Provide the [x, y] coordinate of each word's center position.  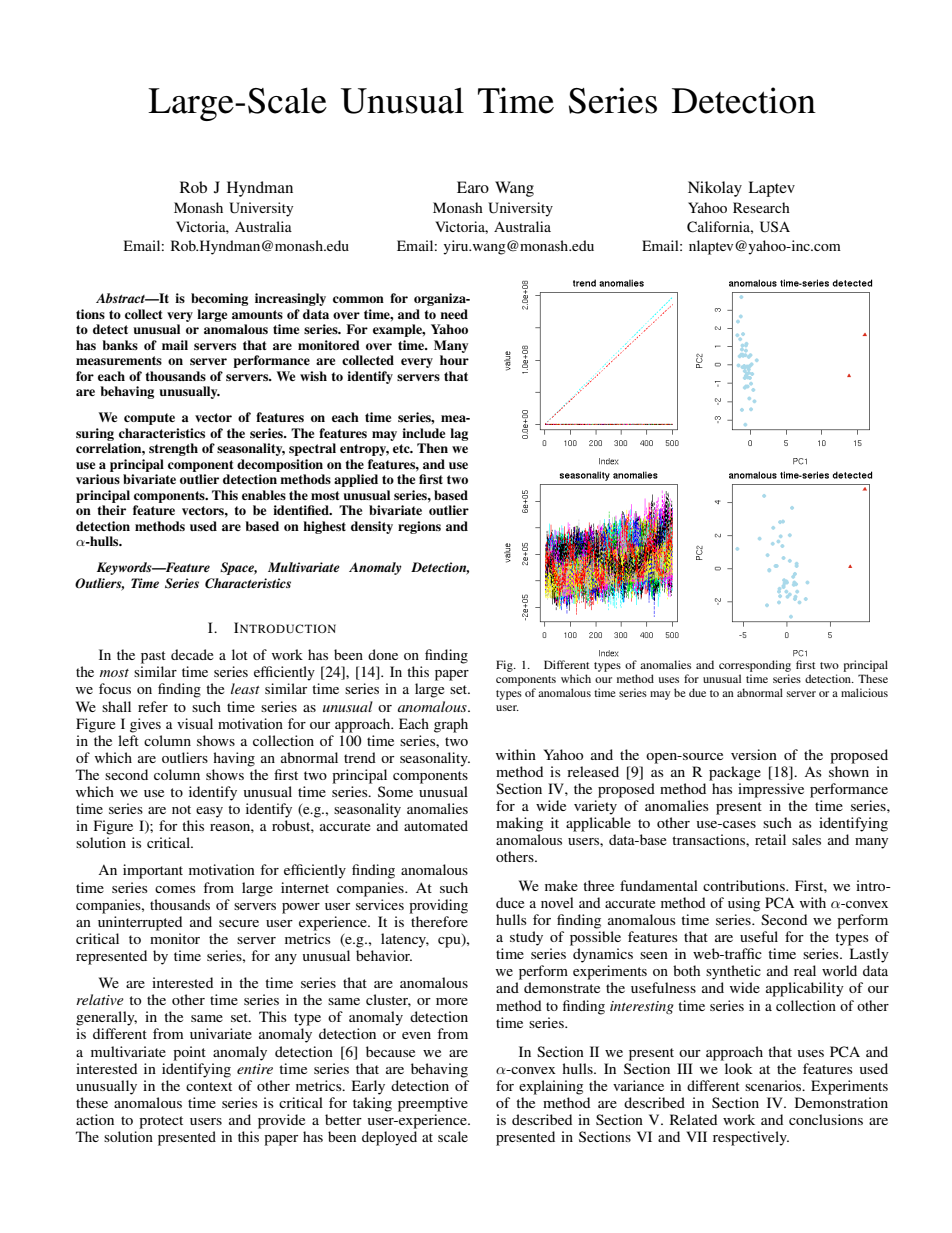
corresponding [755, 666]
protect [161, 1122]
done [383, 654]
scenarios [774, 1085]
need [454, 314]
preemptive [433, 1104]
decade [192, 654]
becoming [219, 299]
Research [761, 207]
